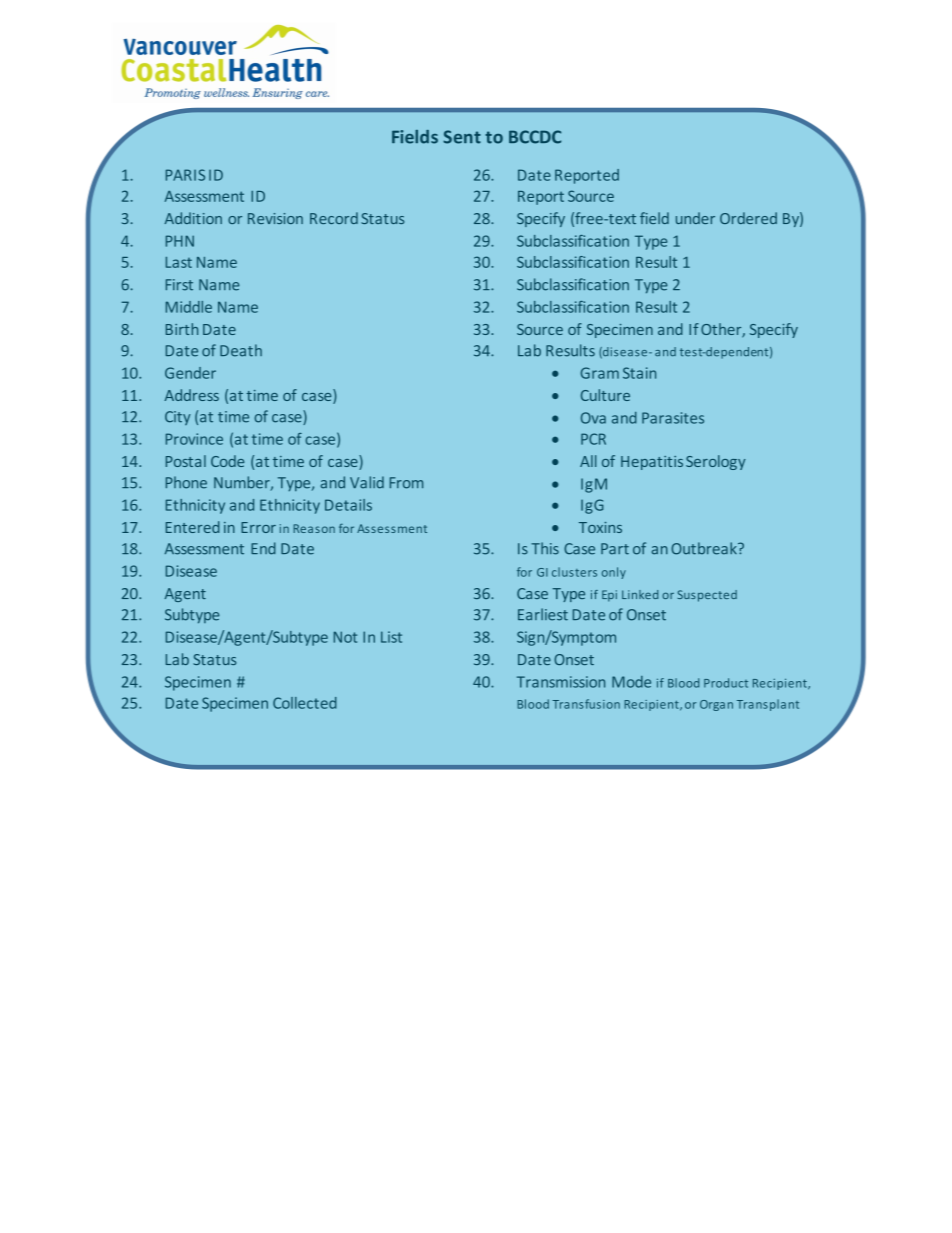 The image size is (952, 1233). What do you see at coordinates (600, 373) in the image?
I see `Gram` at bounding box center [600, 373].
